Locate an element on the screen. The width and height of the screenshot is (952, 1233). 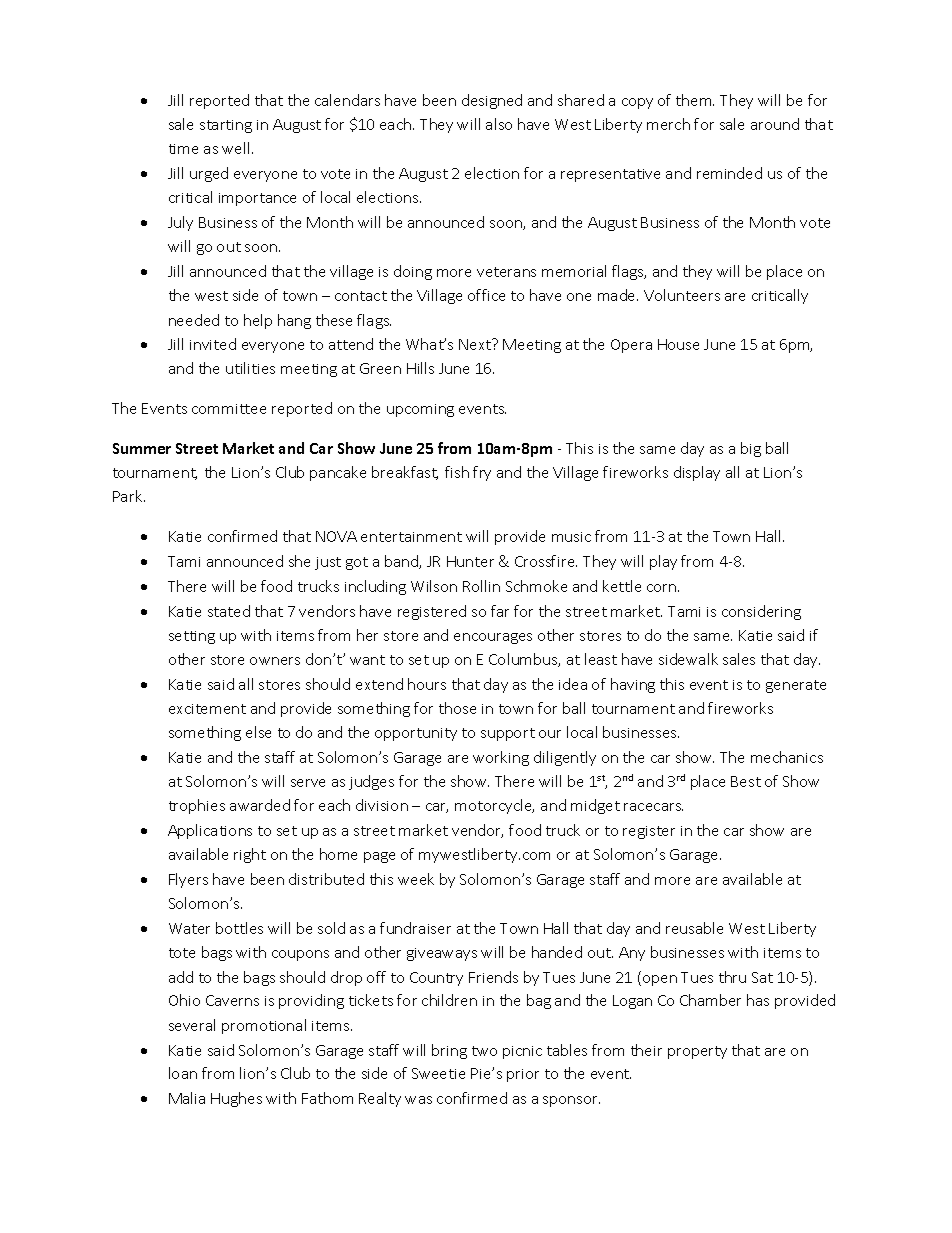
also is located at coordinates (499, 124).
